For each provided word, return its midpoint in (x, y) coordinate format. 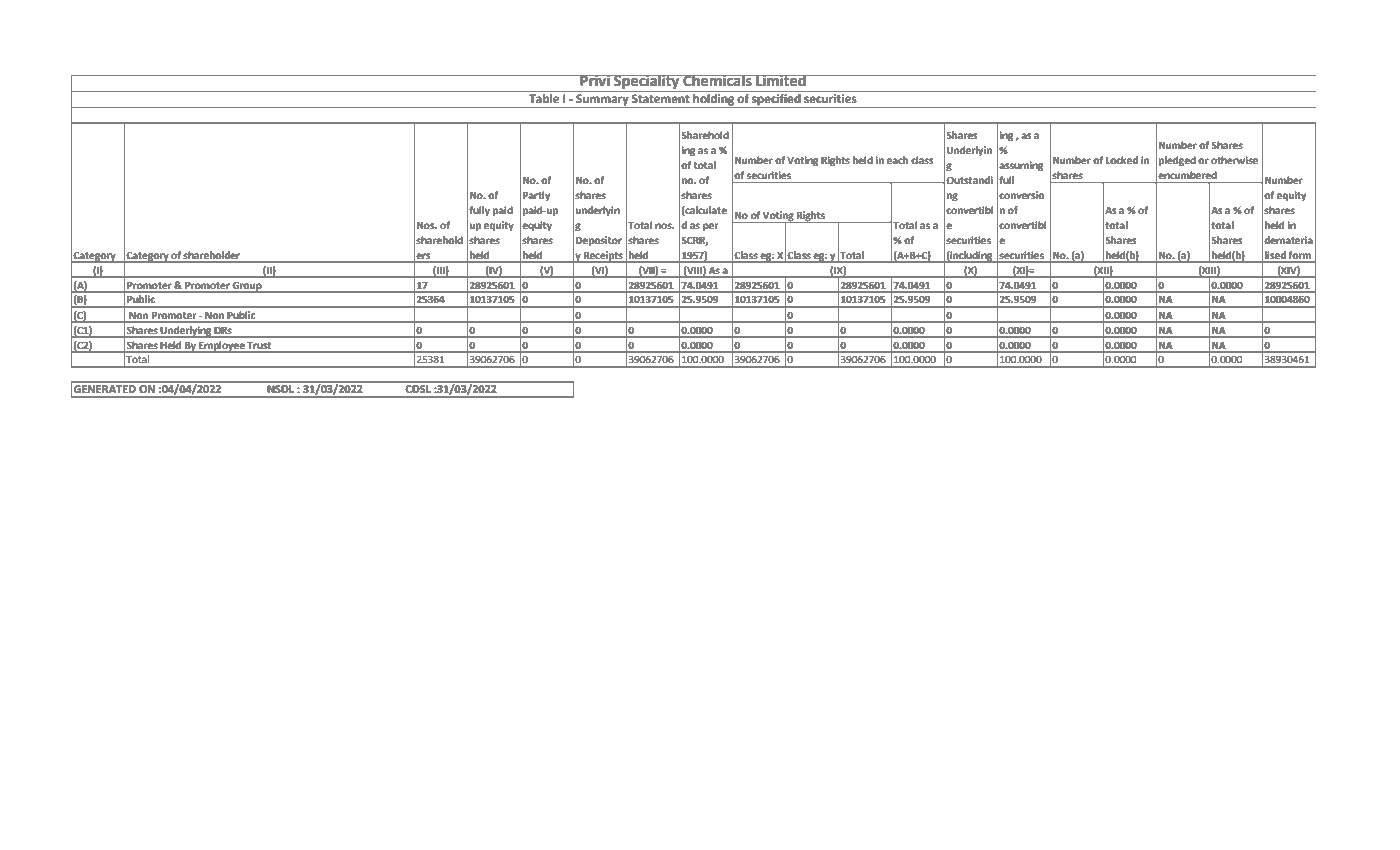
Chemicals (717, 81)
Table (544, 97)
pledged (1177, 161)
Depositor (599, 241)
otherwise (1234, 160)
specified (776, 99)
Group (247, 287)
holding (714, 99)
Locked (1122, 160)
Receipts (603, 257)
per (711, 227)
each (898, 160)
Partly (537, 196)
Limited (781, 81)
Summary (602, 101)
